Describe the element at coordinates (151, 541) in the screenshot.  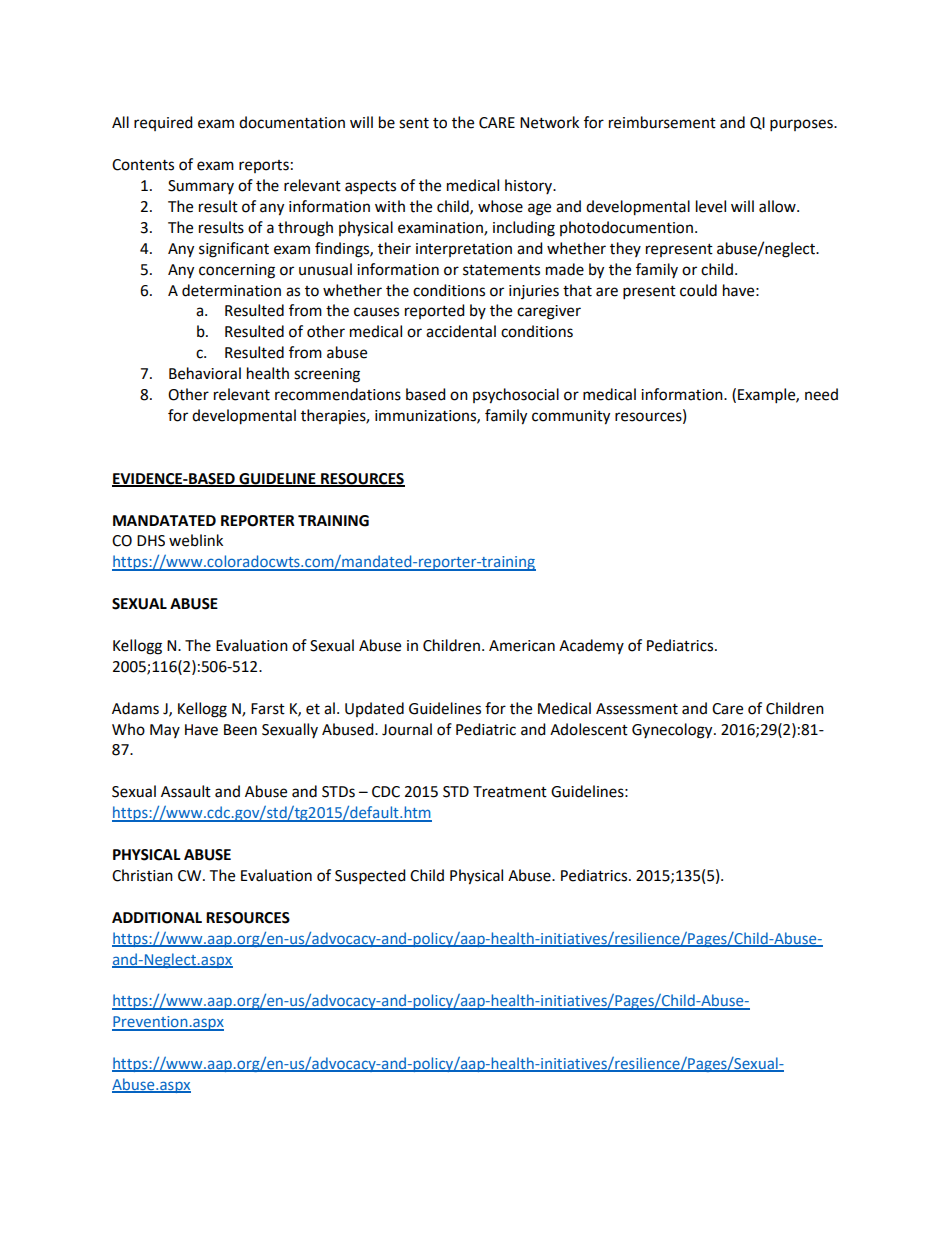
I see `DHS` at that location.
